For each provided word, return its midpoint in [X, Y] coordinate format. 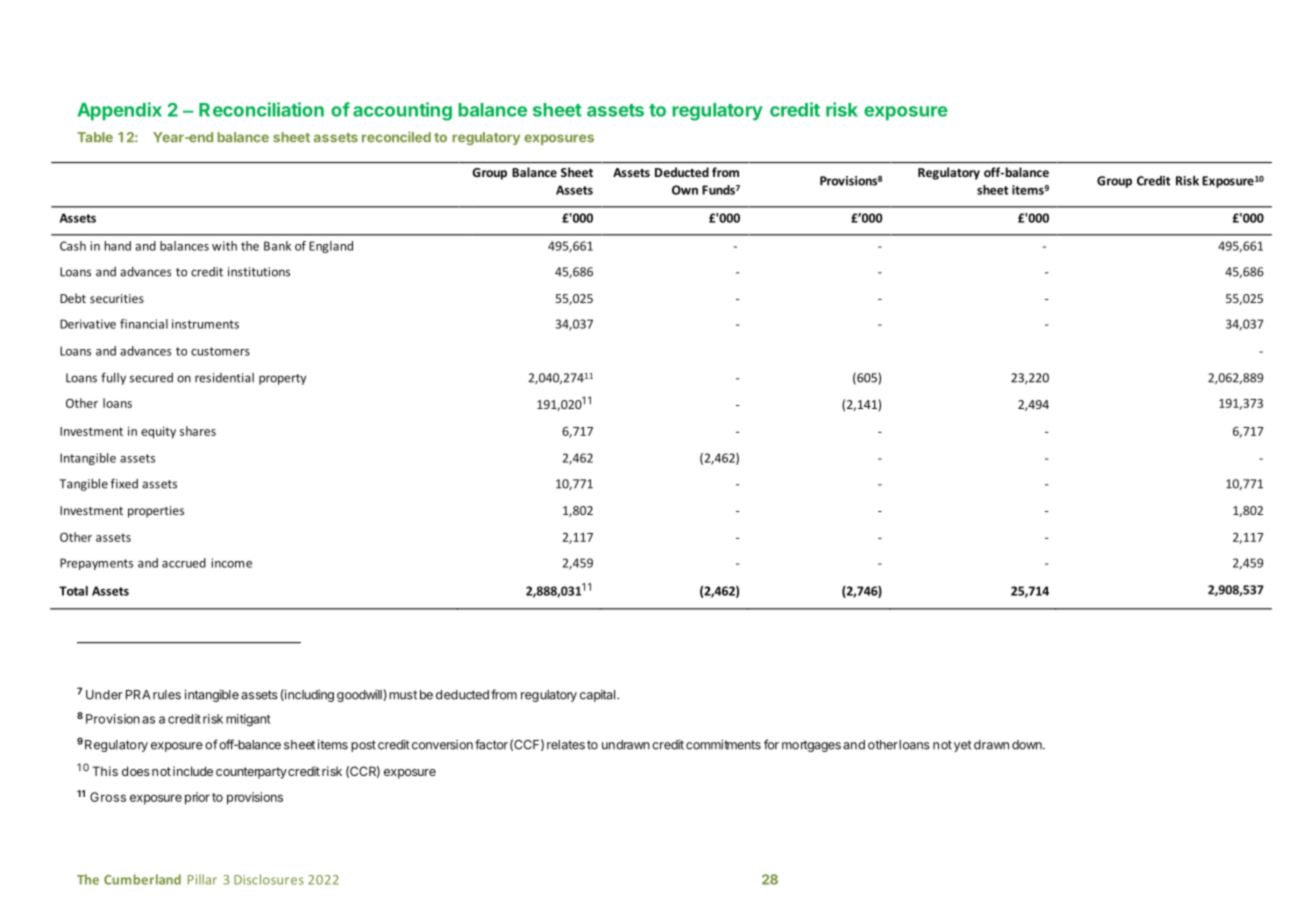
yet [963, 746]
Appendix [120, 111]
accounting [402, 111]
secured [151, 378]
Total [73, 591]
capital [597, 695]
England [331, 247]
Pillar [202, 879]
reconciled [396, 137]
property [282, 379]
